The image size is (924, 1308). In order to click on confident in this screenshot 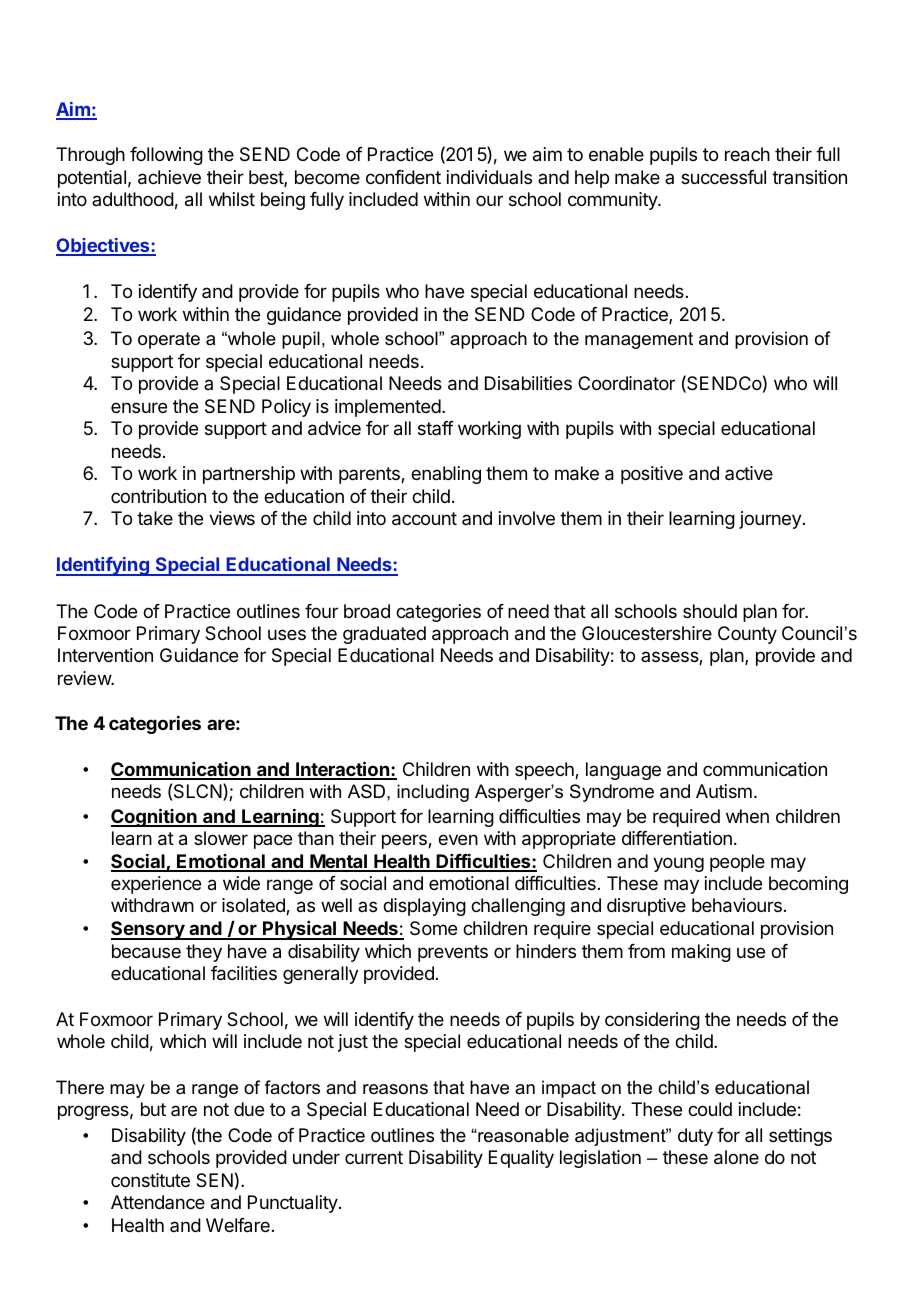, I will do `click(403, 177)`.
